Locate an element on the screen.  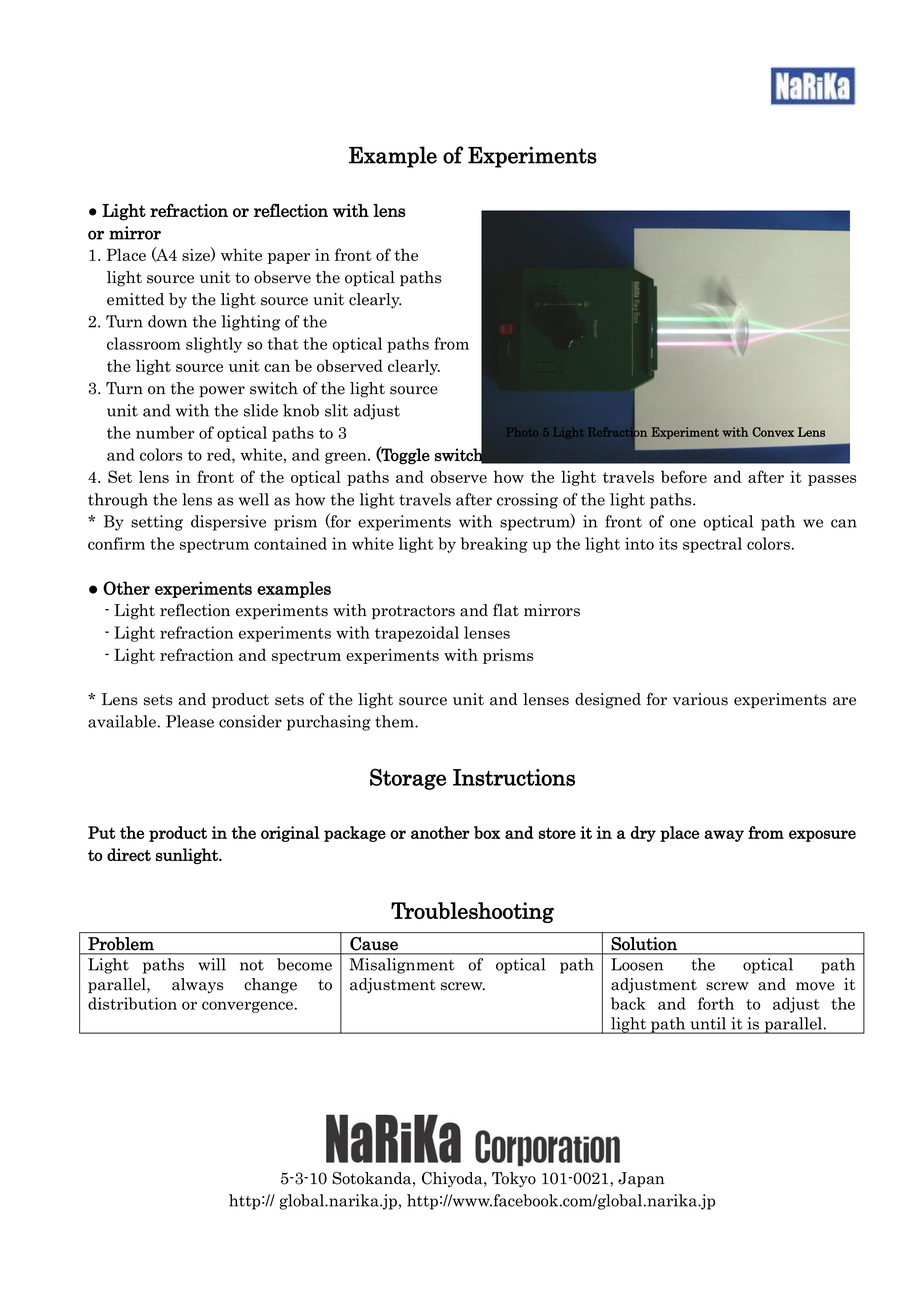
Japan is located at coordinates (641, 1179).
